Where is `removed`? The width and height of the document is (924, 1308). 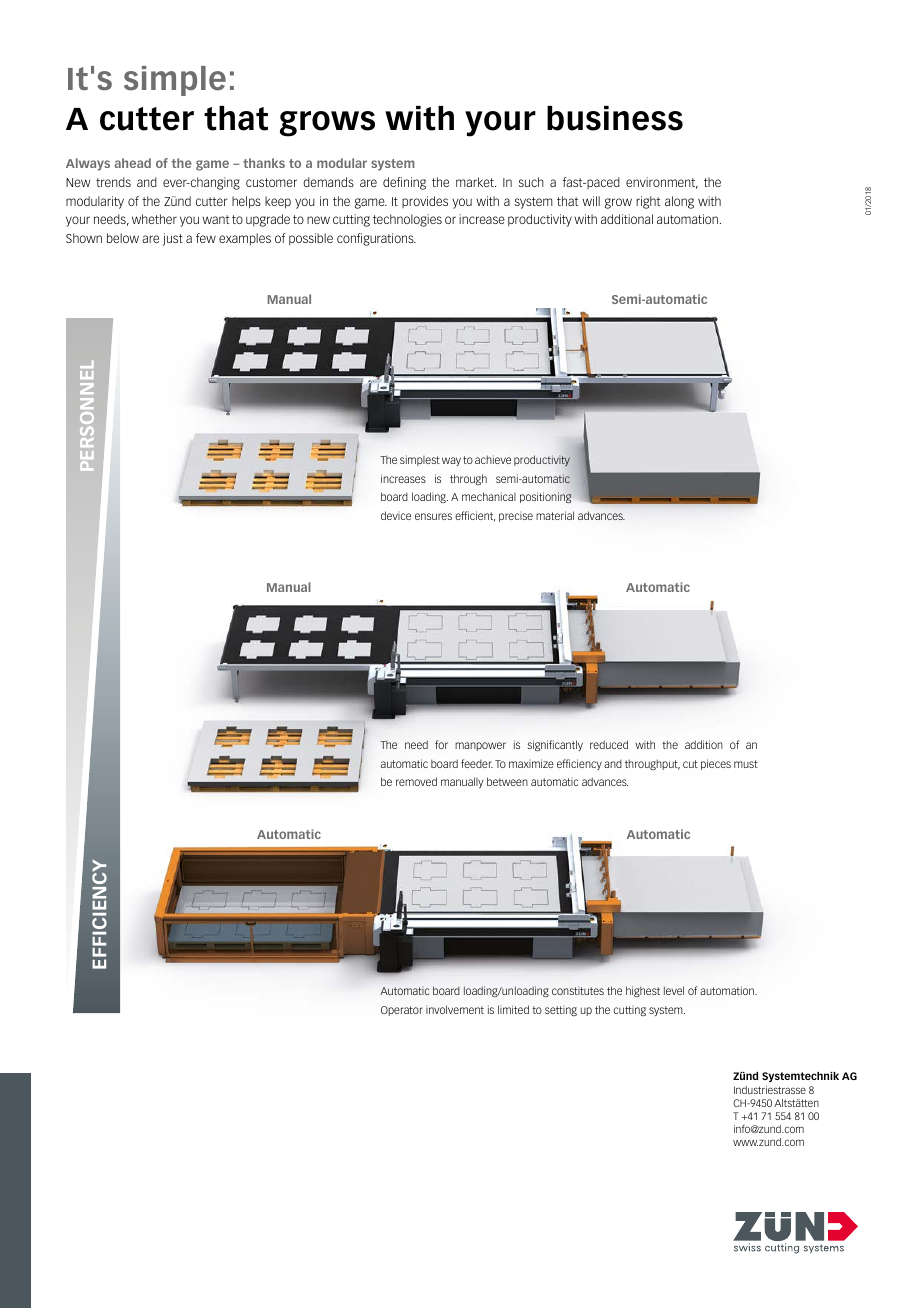
removed is located at coordinates (416, 781).
